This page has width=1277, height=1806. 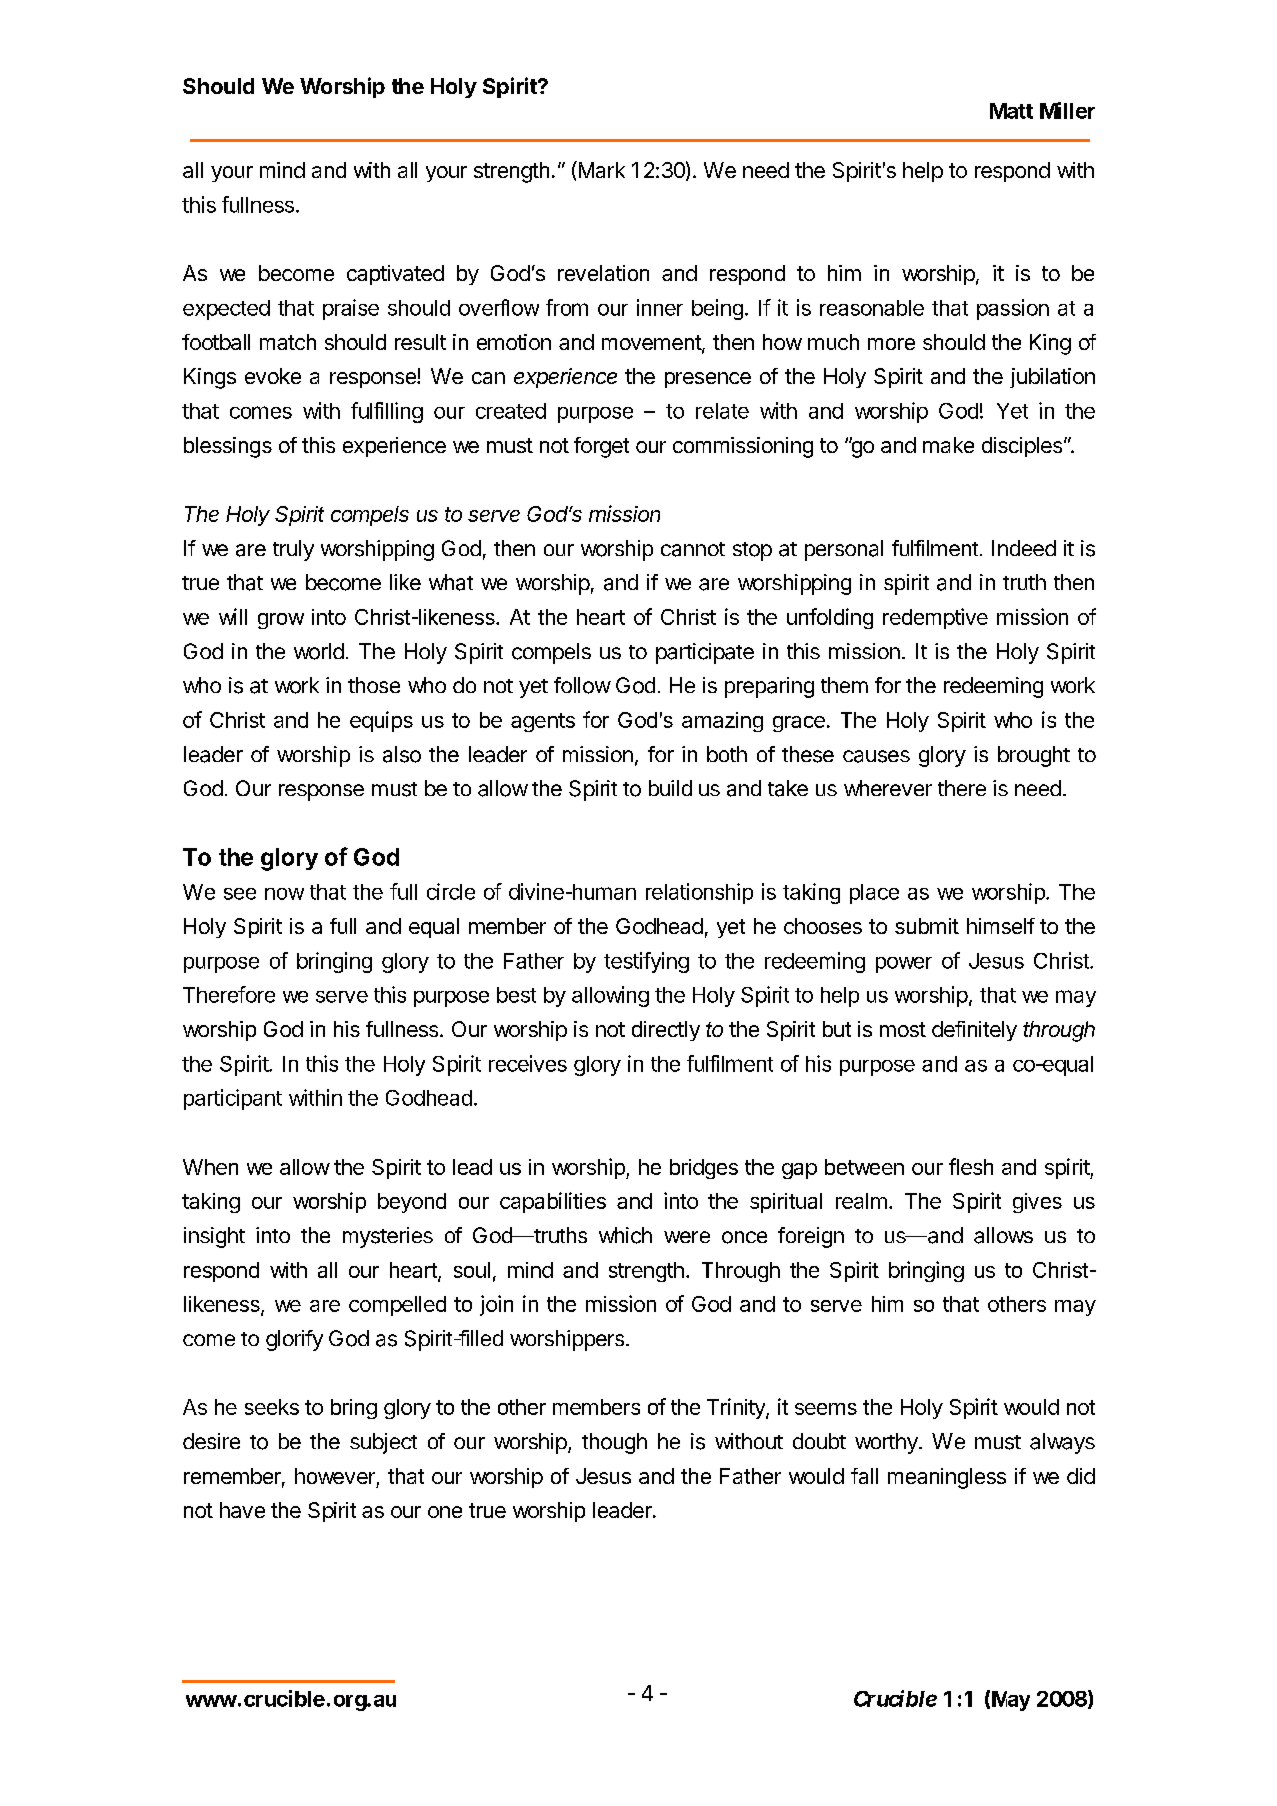 I want to click on participant, so click(x=233, y=1099).
